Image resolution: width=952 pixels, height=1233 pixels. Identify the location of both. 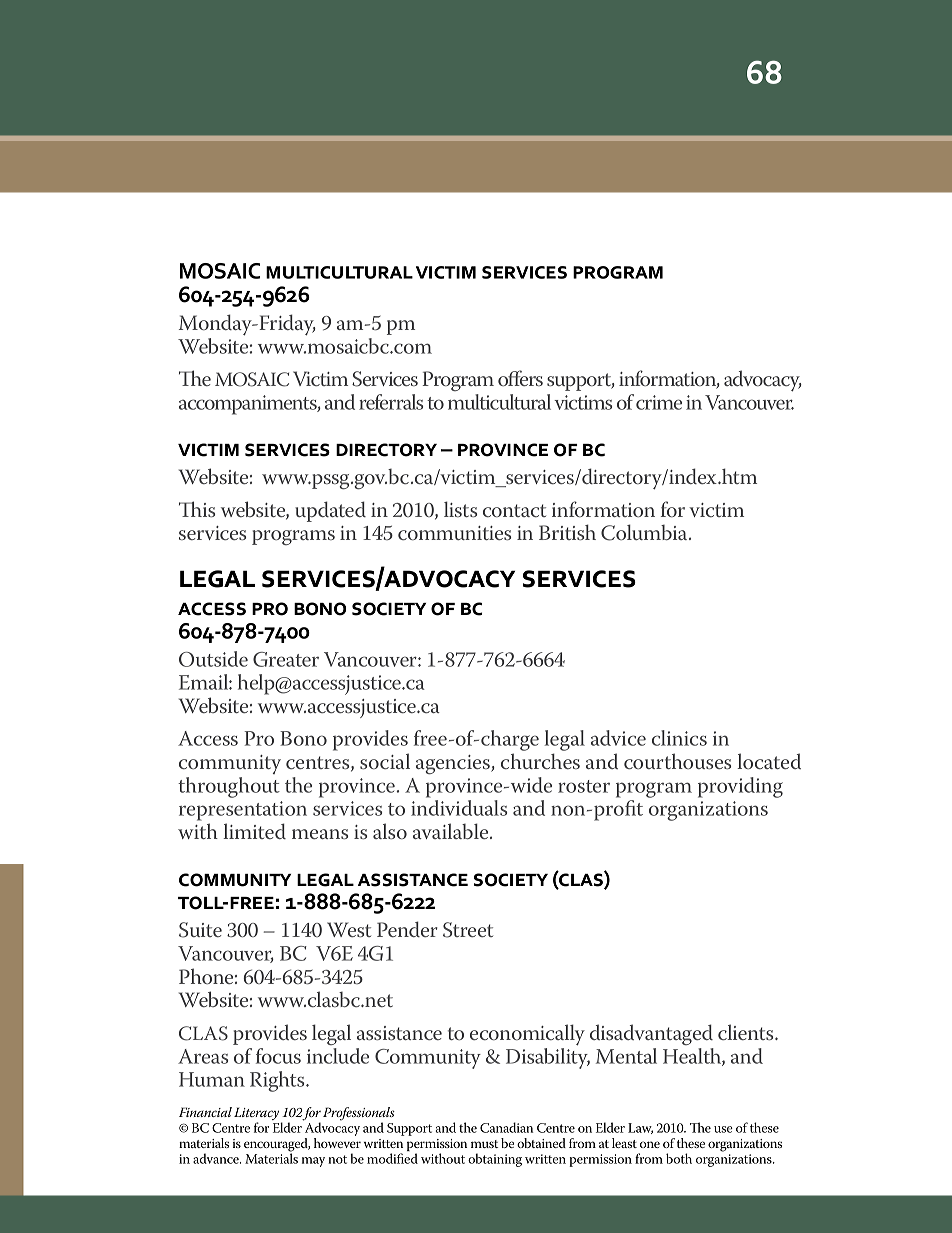
(679, 1158).
